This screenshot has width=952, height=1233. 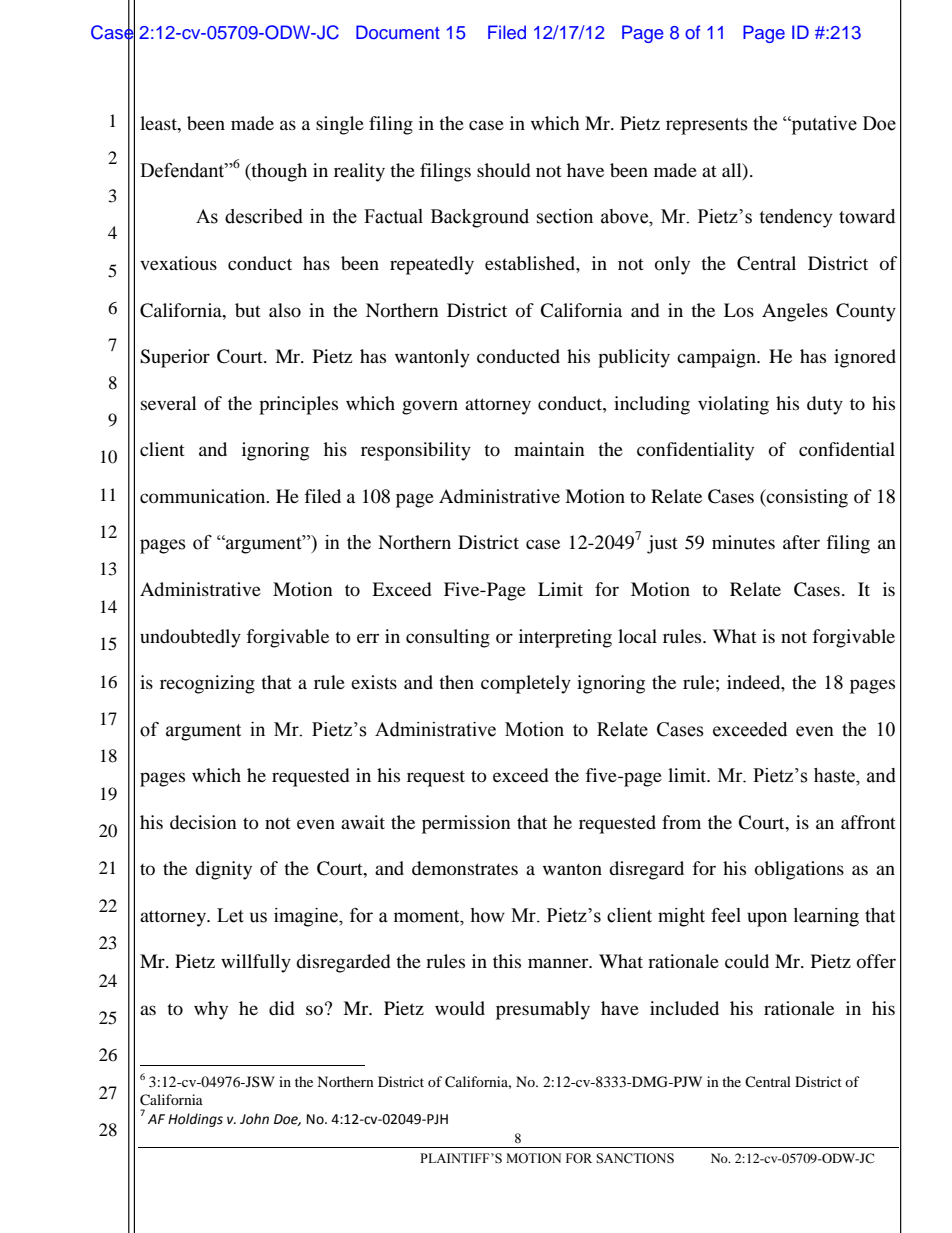 What do you see at coordinates (835, 775) in the screenshot?
I see `haste` at bounding box center [835, 775].
